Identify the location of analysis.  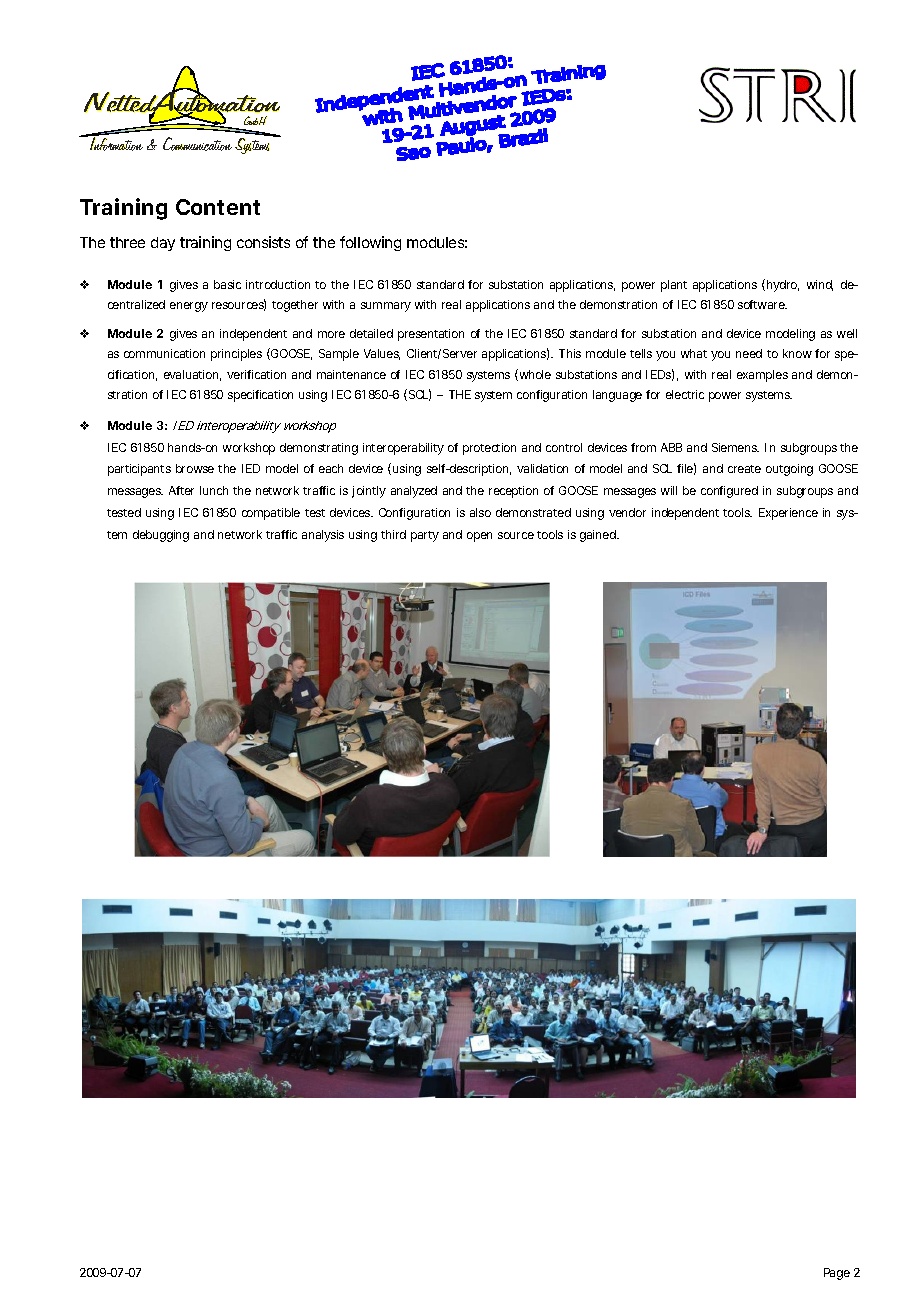
(323, 536).
